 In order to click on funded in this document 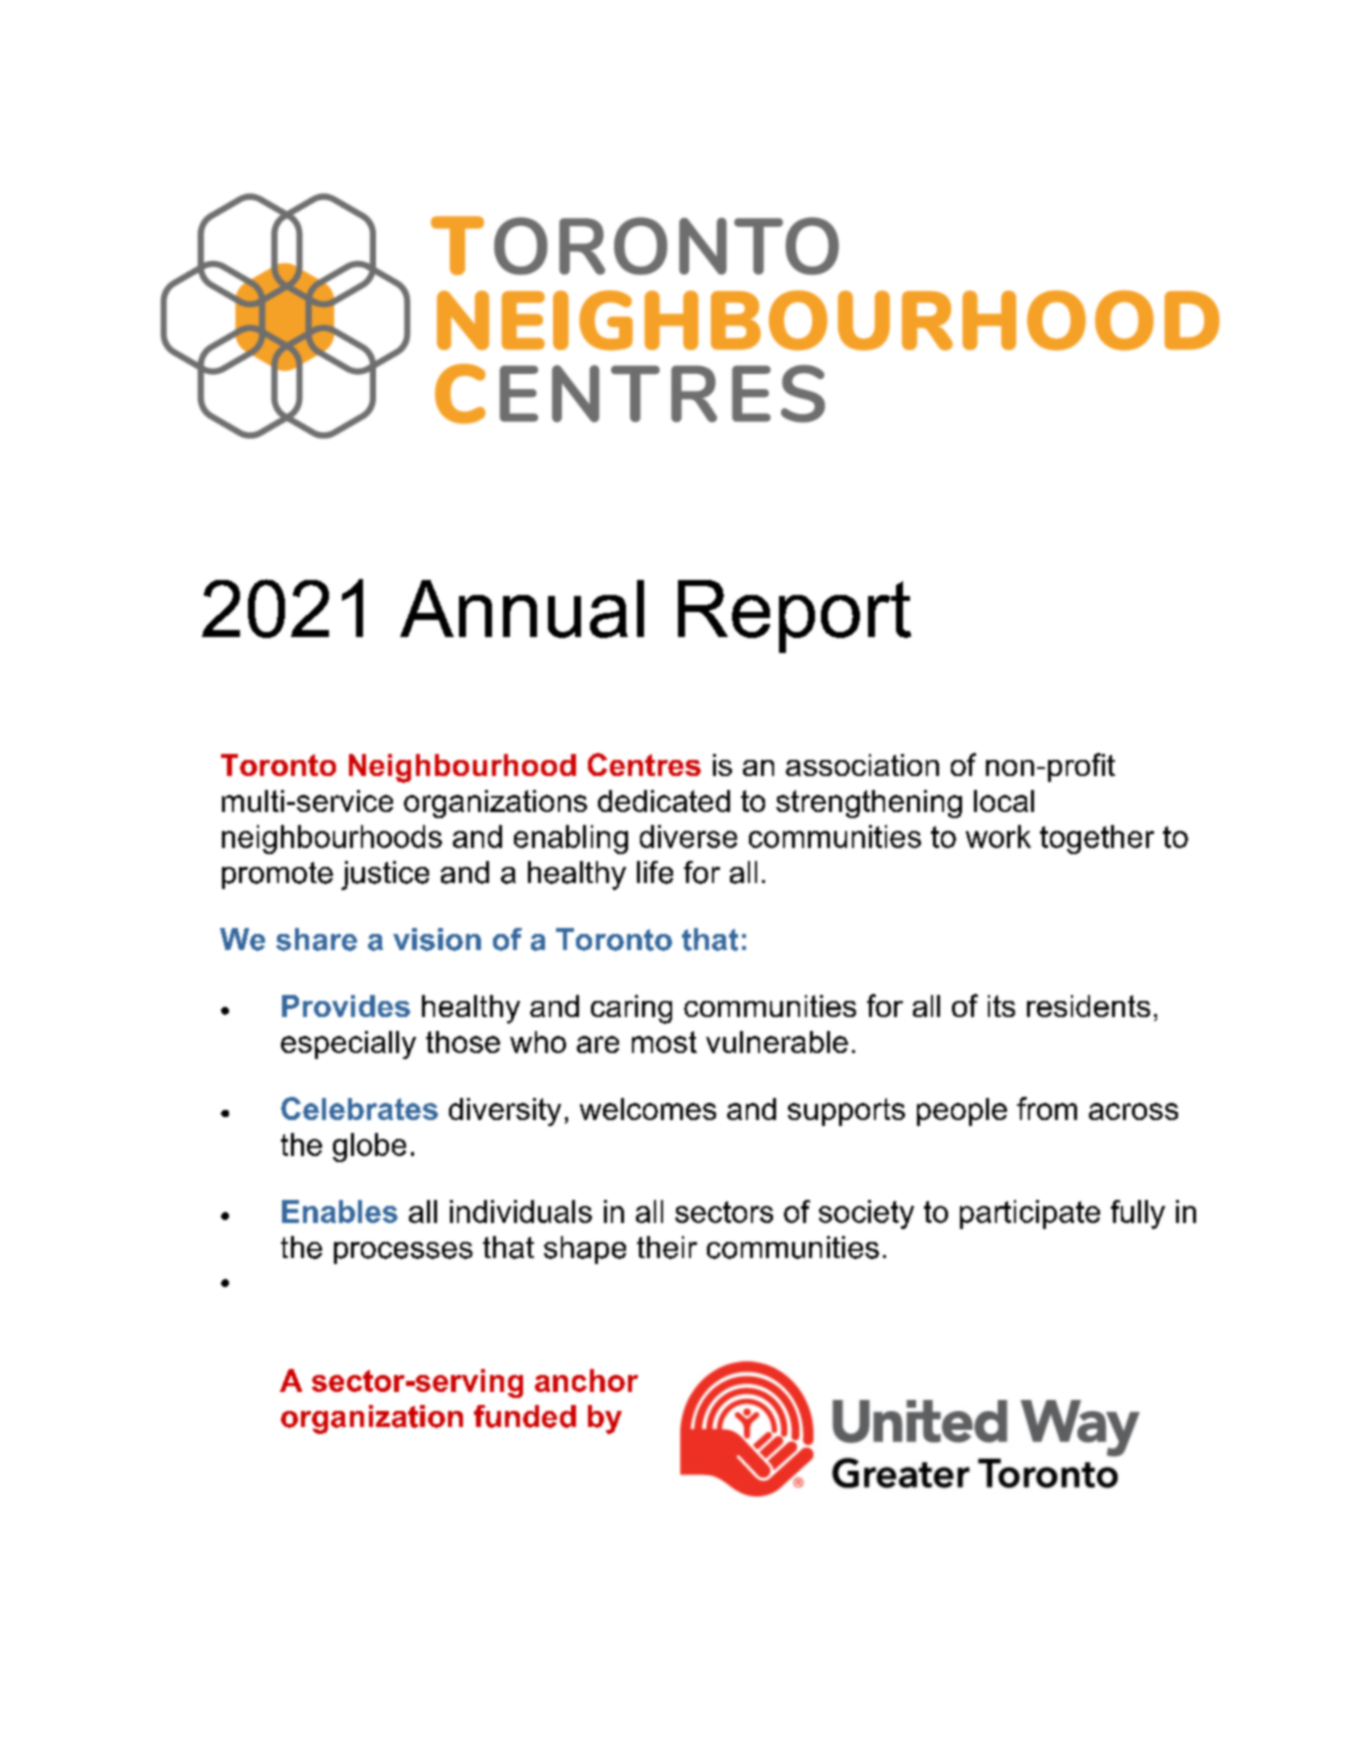, I will do `click(525, 1416)`.
